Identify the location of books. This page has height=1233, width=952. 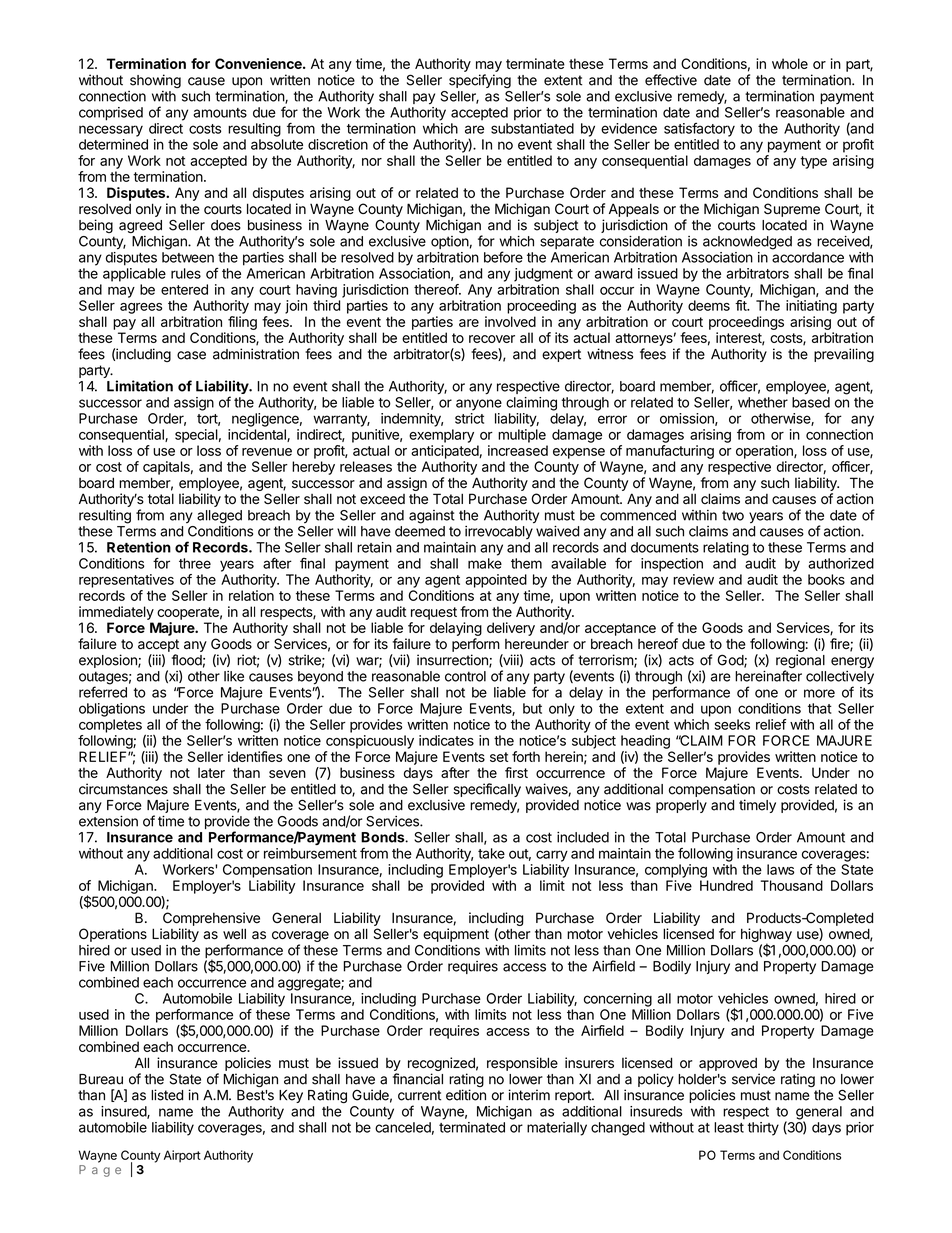
(826, 579).
